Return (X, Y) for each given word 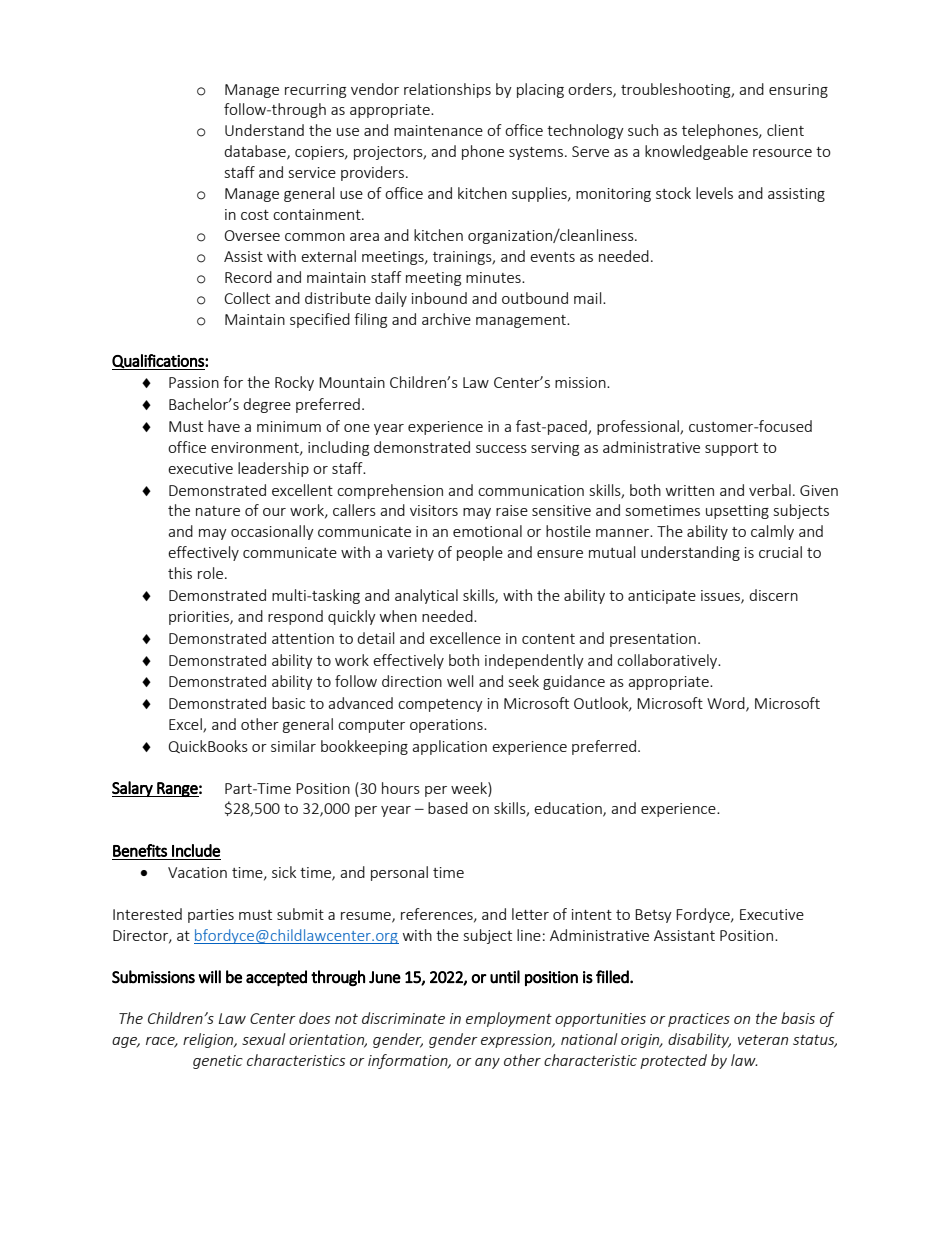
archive (446, 319)
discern (773, 595)
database (256, 152)
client (785, 130)
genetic (218, 1062)
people (480, 553)
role (212, 573)
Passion (194, 382)
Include (196, 850)
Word (727, 704)
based (448, 808)
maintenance (438, 130)
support (731, 449)
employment (509, 1019)
